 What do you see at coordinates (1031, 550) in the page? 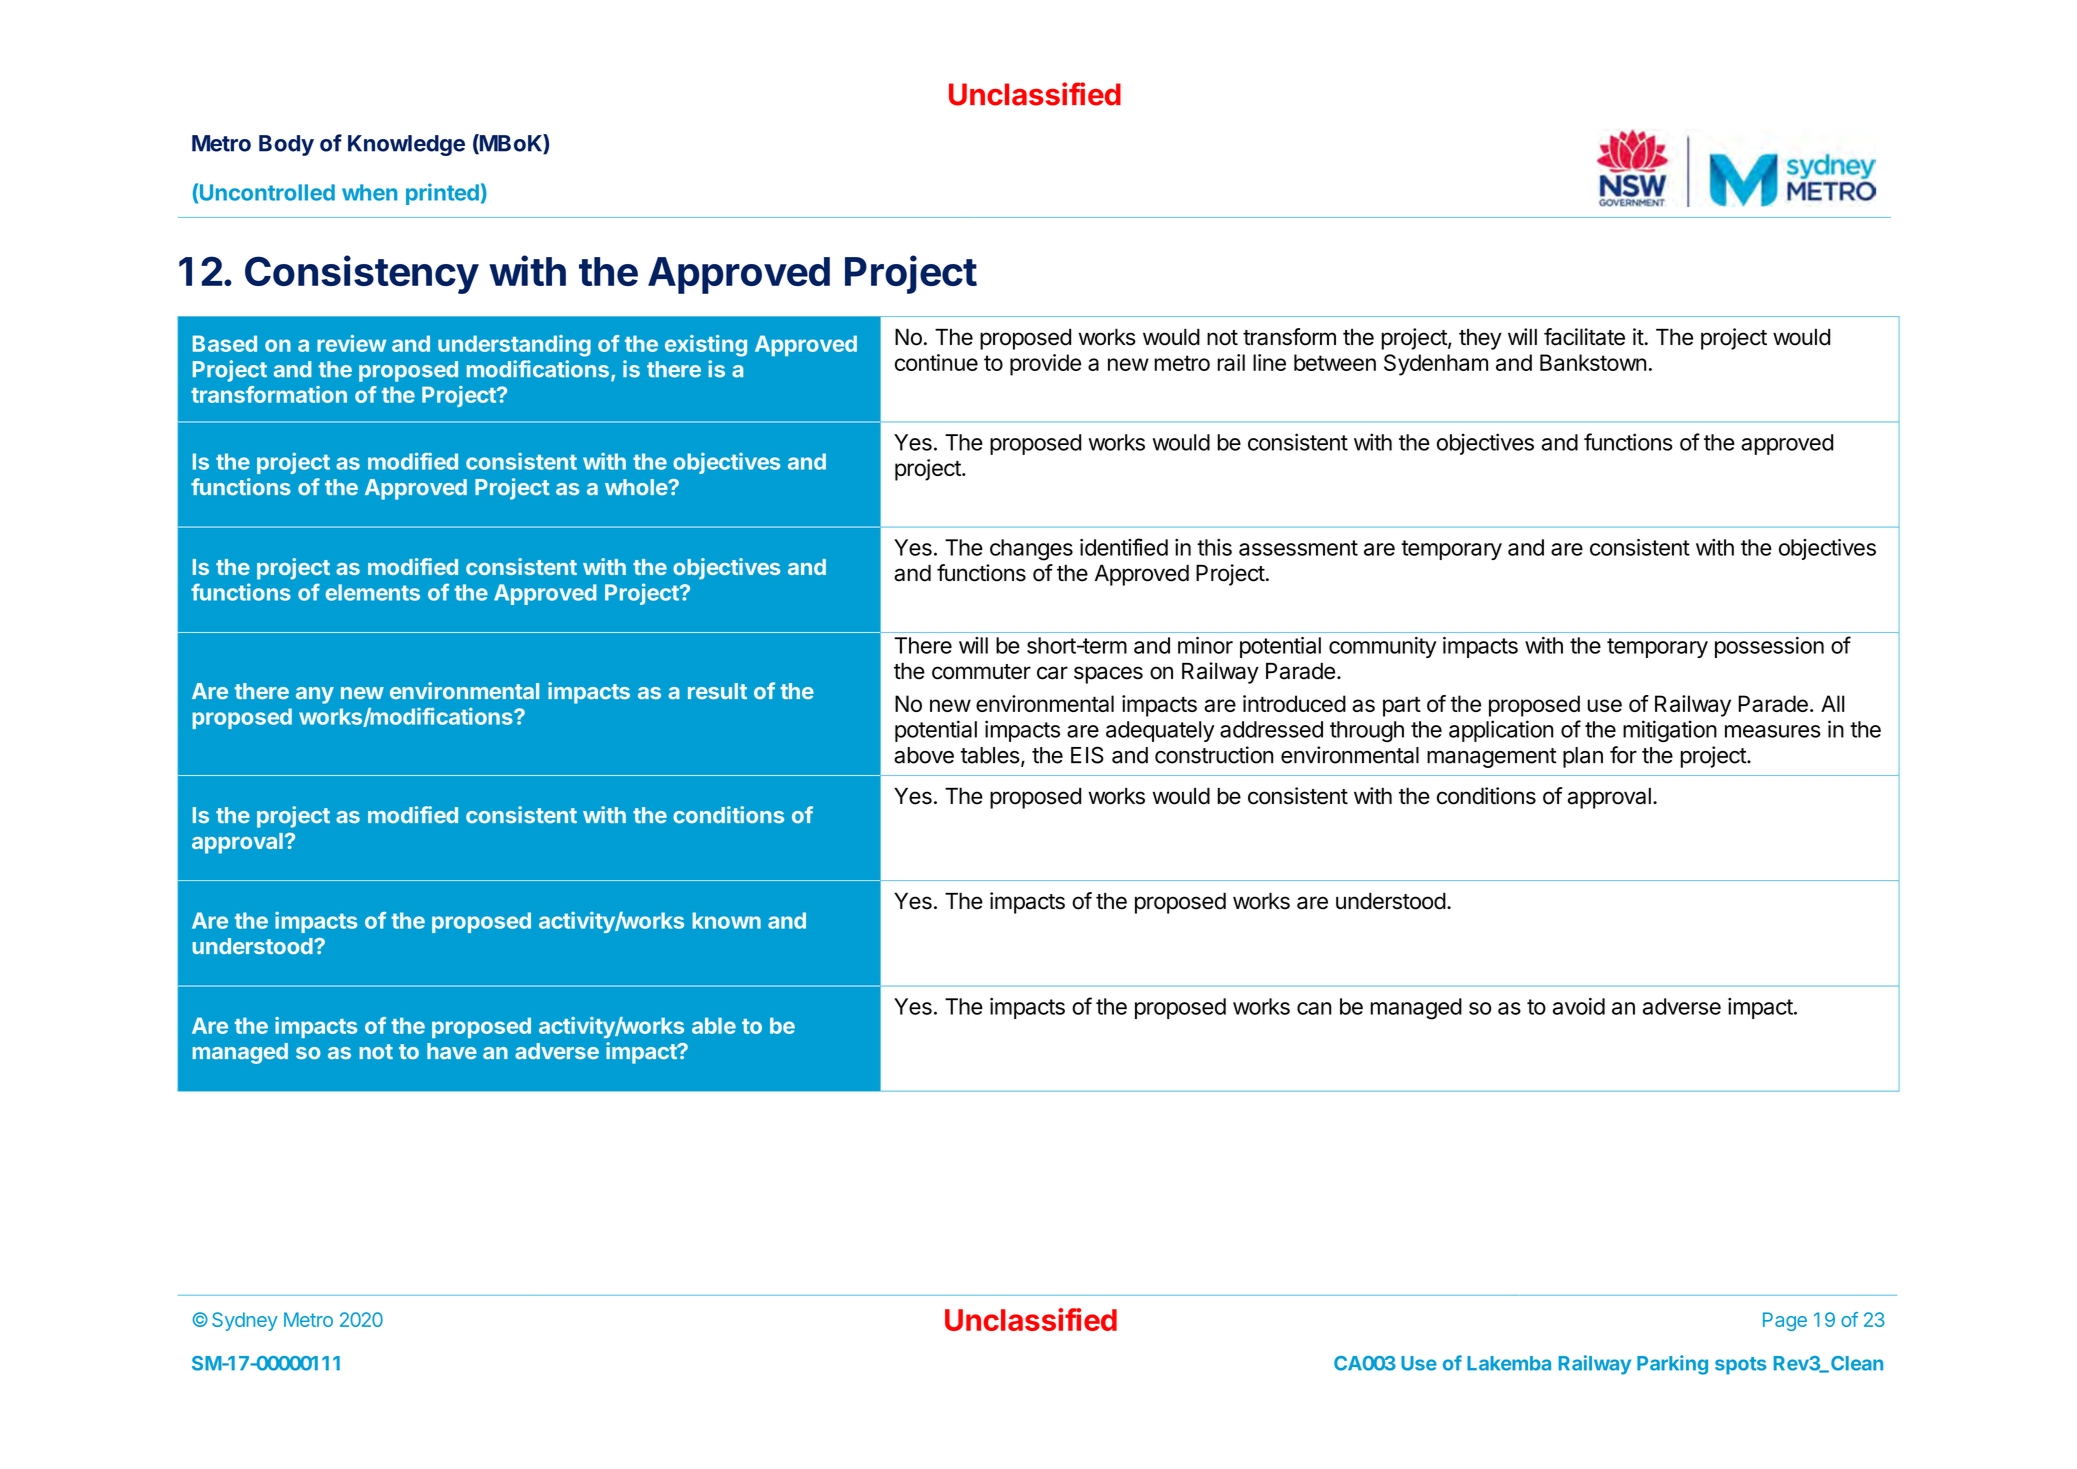
I see `changes` at bounding box center [1031, 550].
